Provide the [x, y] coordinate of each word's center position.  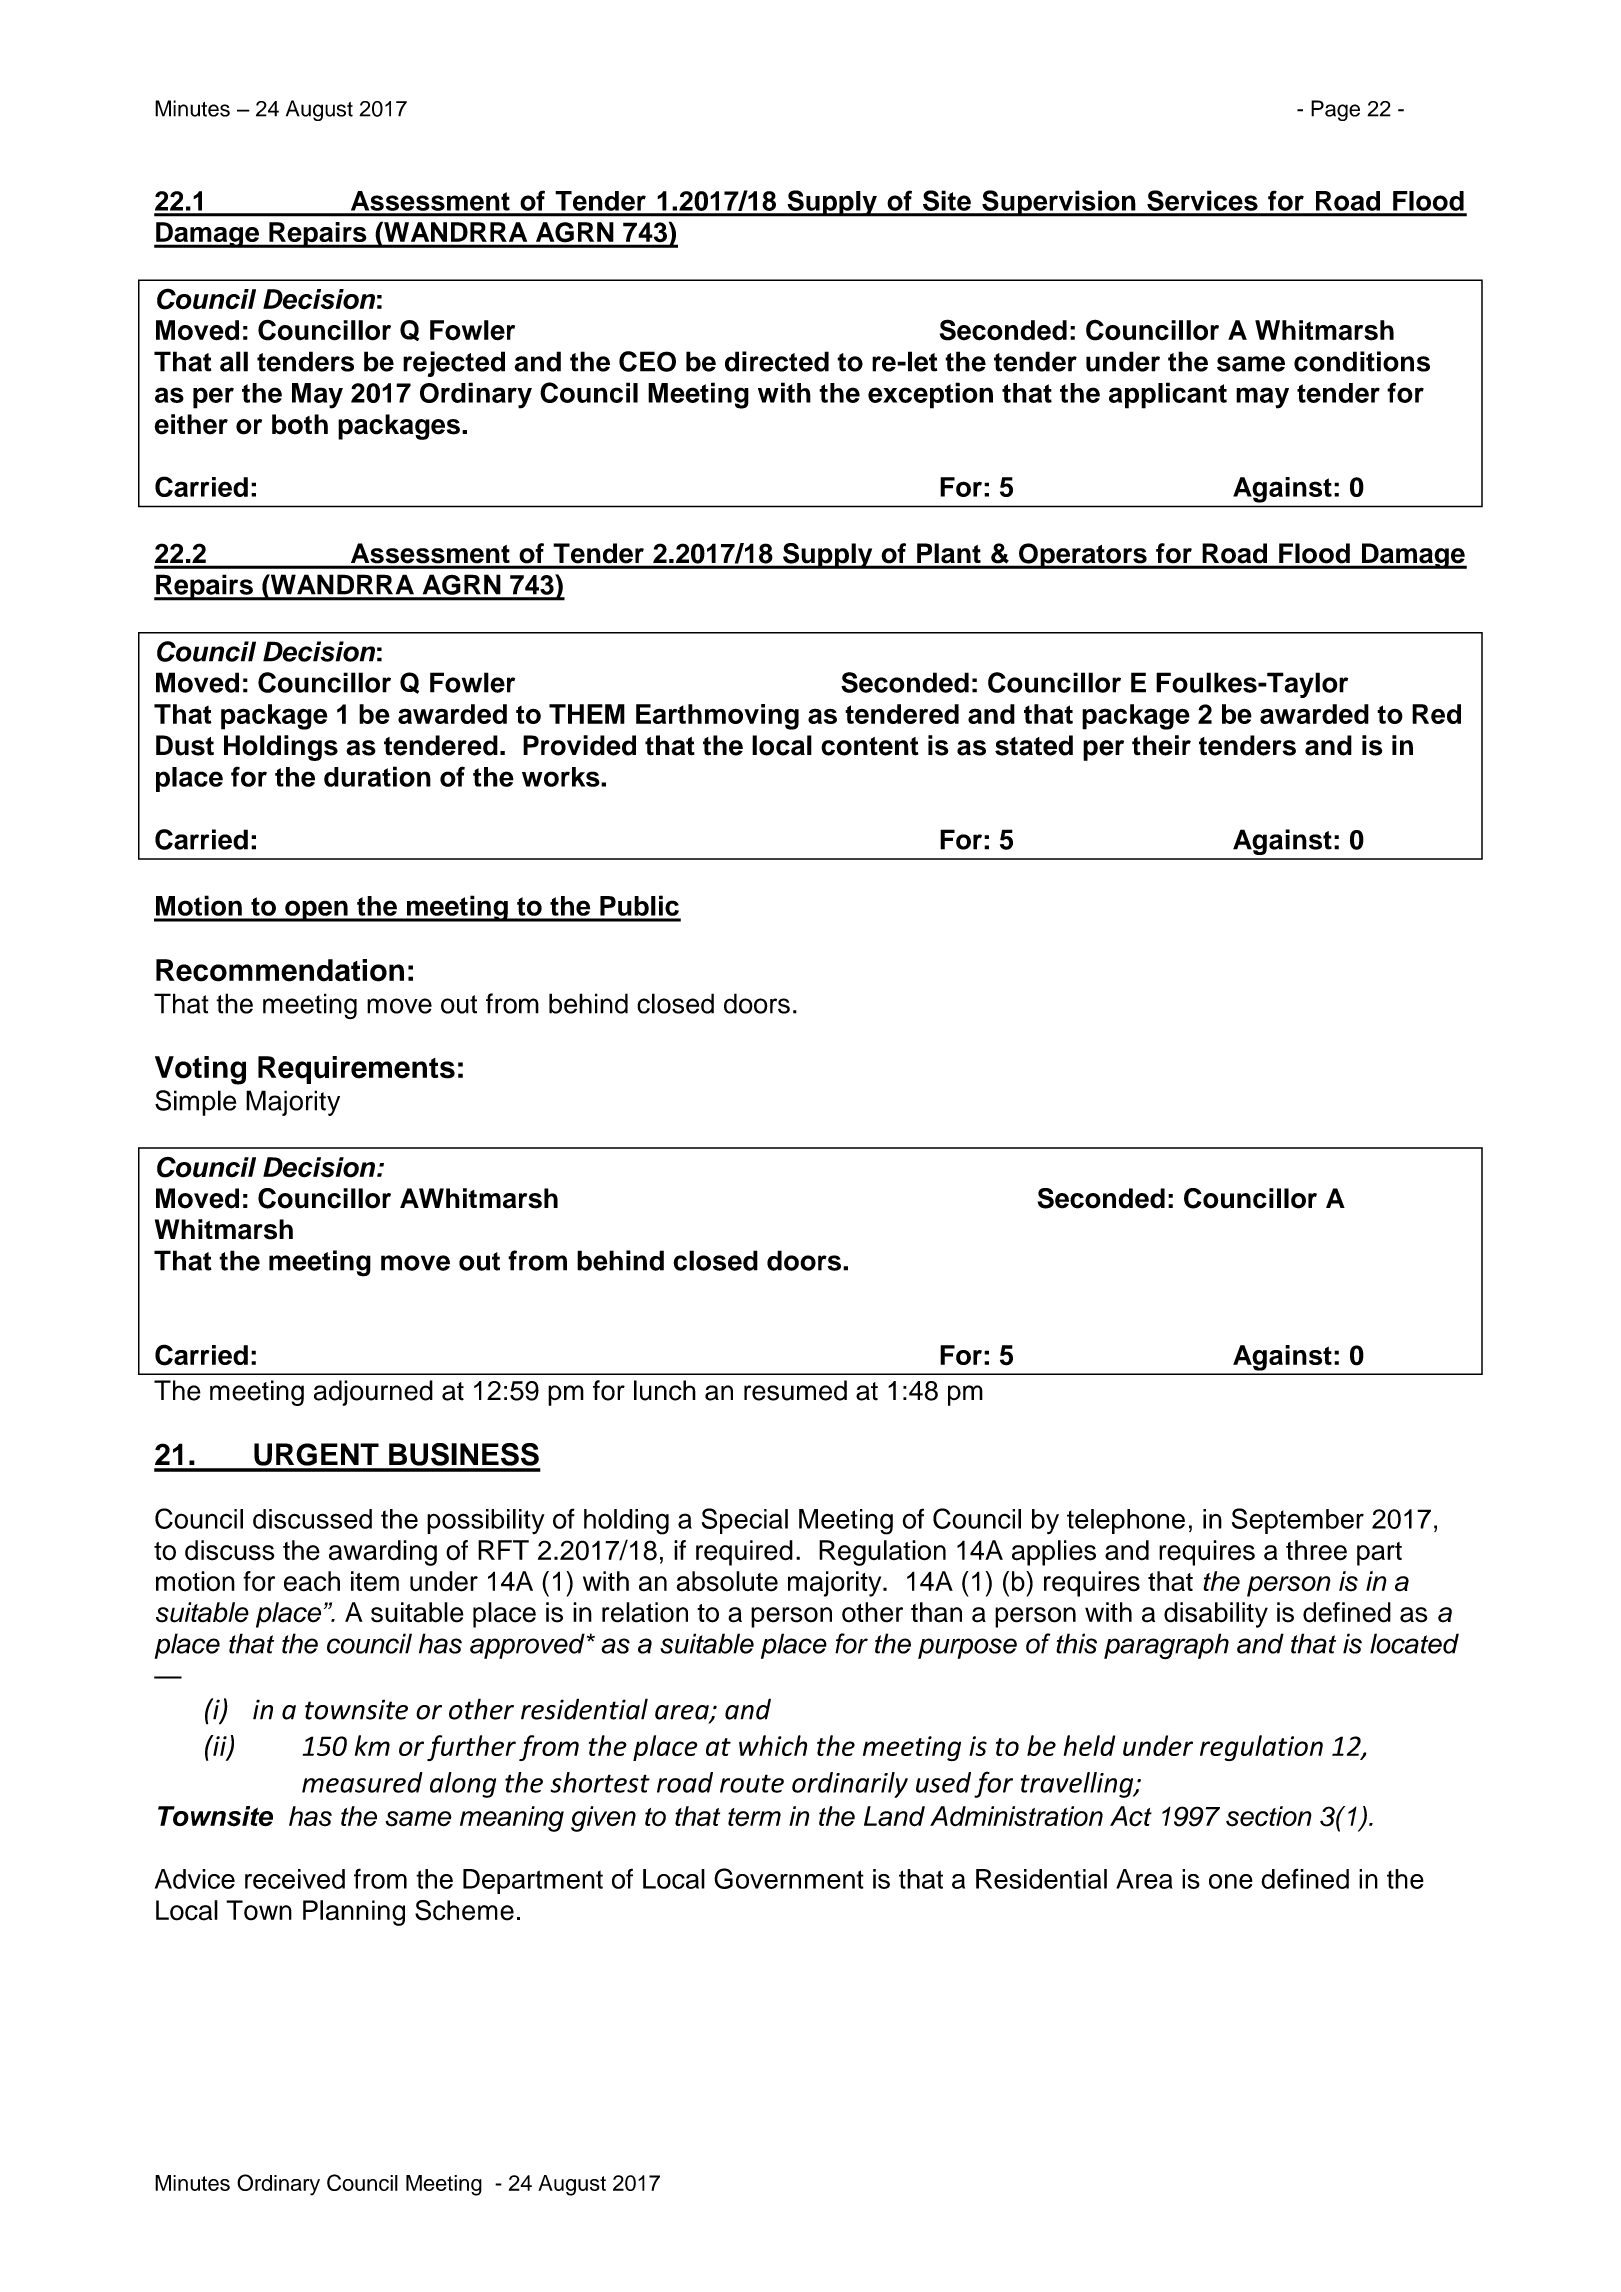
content [869, 746]
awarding [383, 1553]
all [234, 361]
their [1161, 745]
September [1298, 1521]
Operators [1083, 556]
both [300, 424]
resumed [795, 1390]
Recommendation [280, 970]
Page [1335, 110]
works [562, 777]
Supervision [1059, 203]
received [295, 1879]
